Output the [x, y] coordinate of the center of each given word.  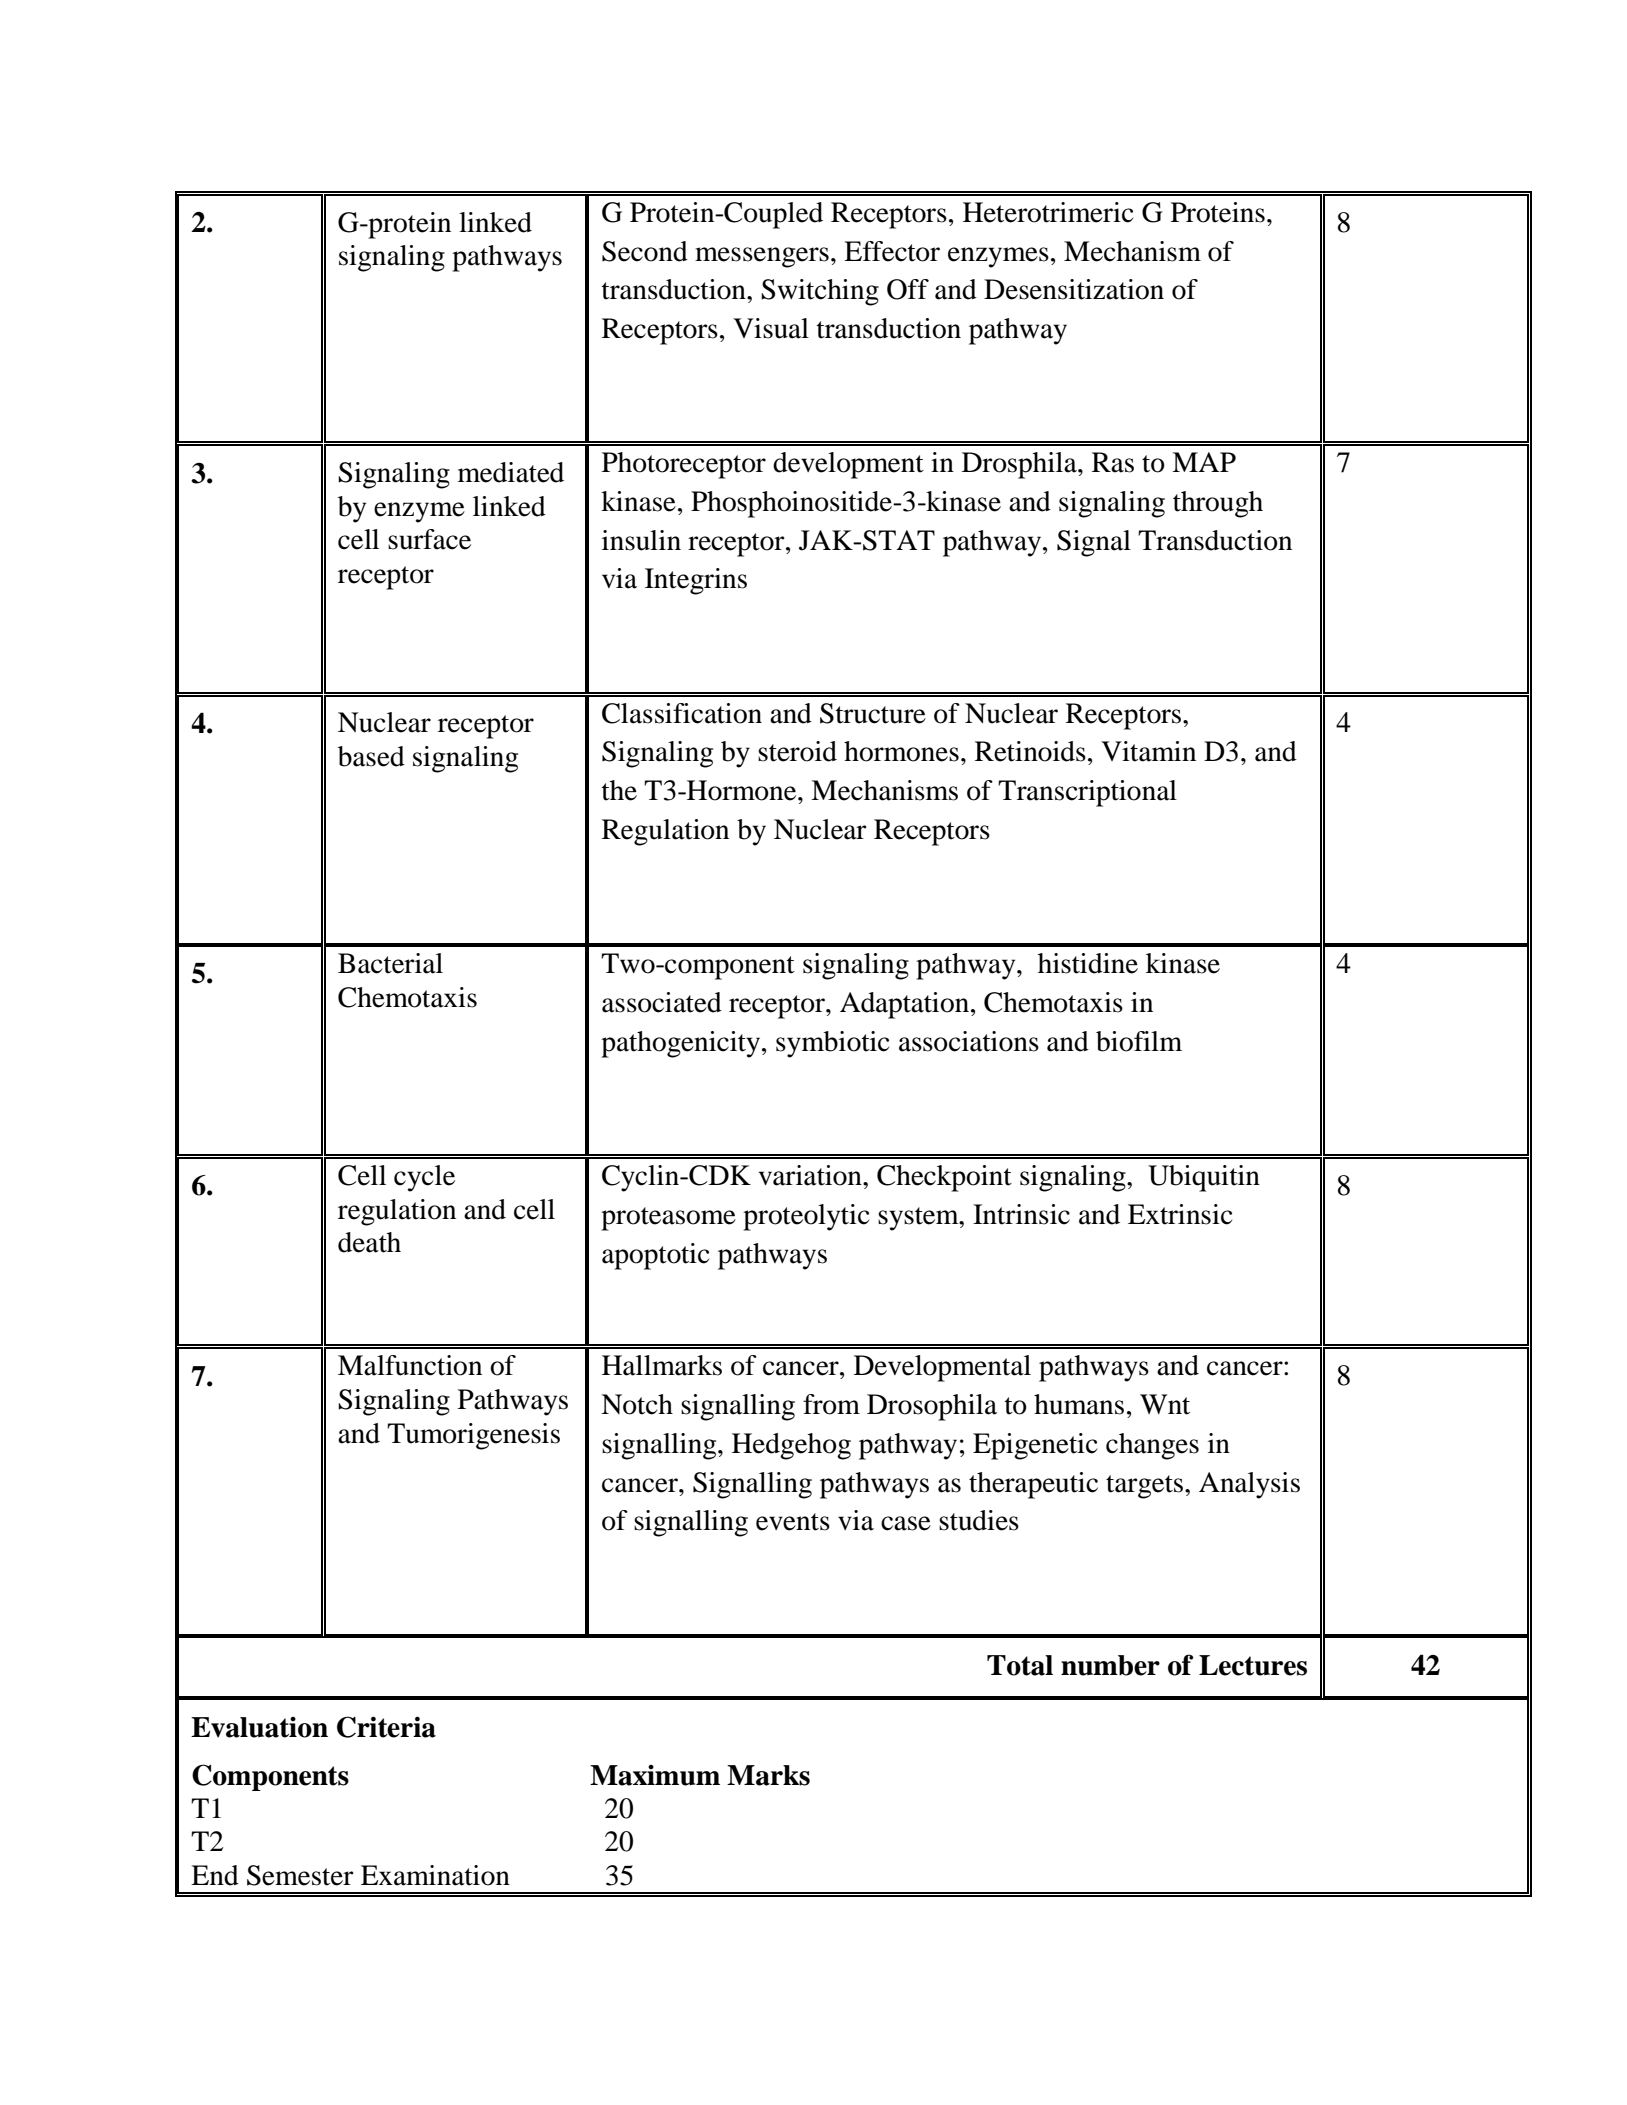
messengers [762, 257]
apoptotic [655, 1256]
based [371, 756]
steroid [797, 751]
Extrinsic [1180, 1214]
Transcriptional [1087, 793]
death [369, 1242]
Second [645, 251]
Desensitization [1074, 289]
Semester [300, 1875]
